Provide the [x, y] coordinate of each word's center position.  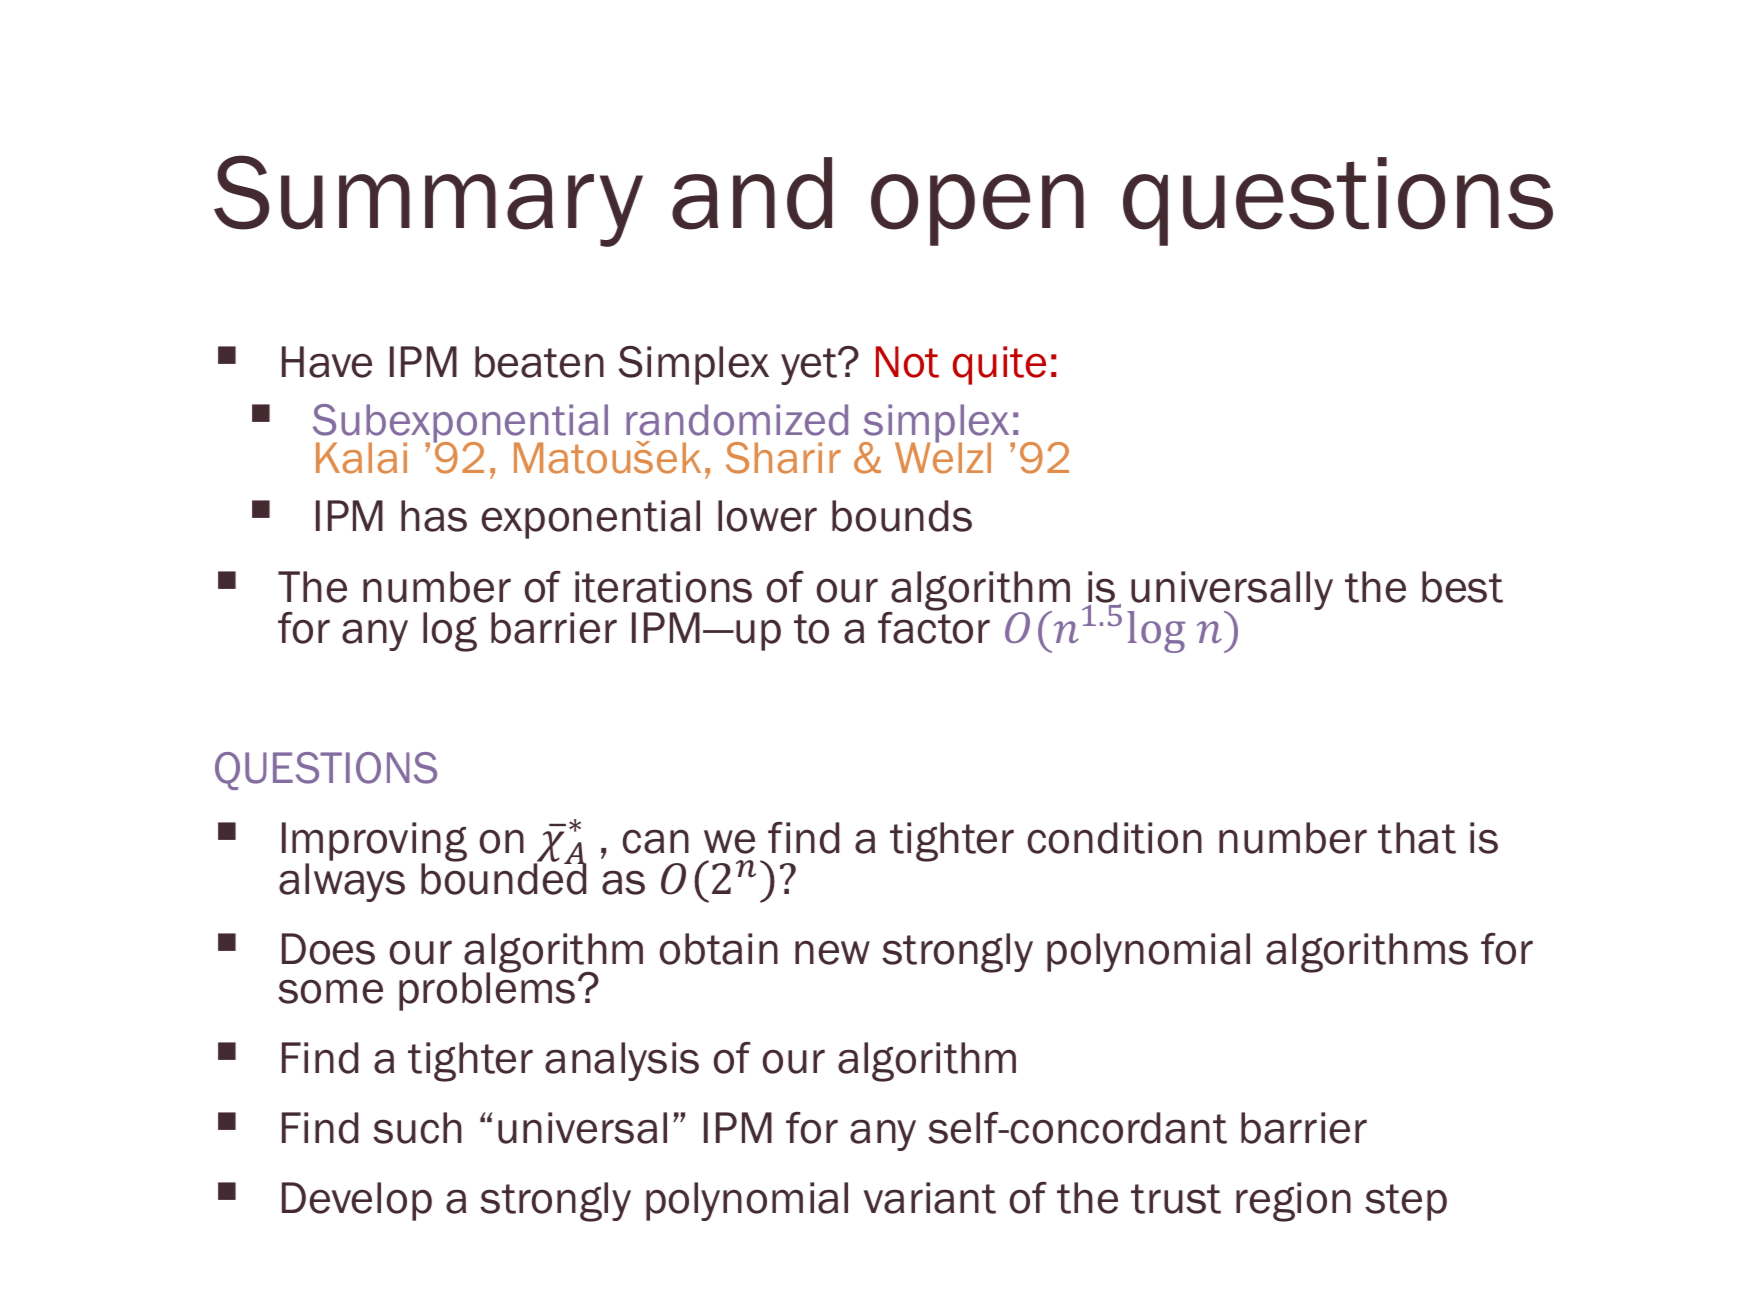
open [977, 210]
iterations [663, 587]
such [417, 1128]
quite [999, 365]
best [1462, 587]
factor [934, 627]
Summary [428, 201]
